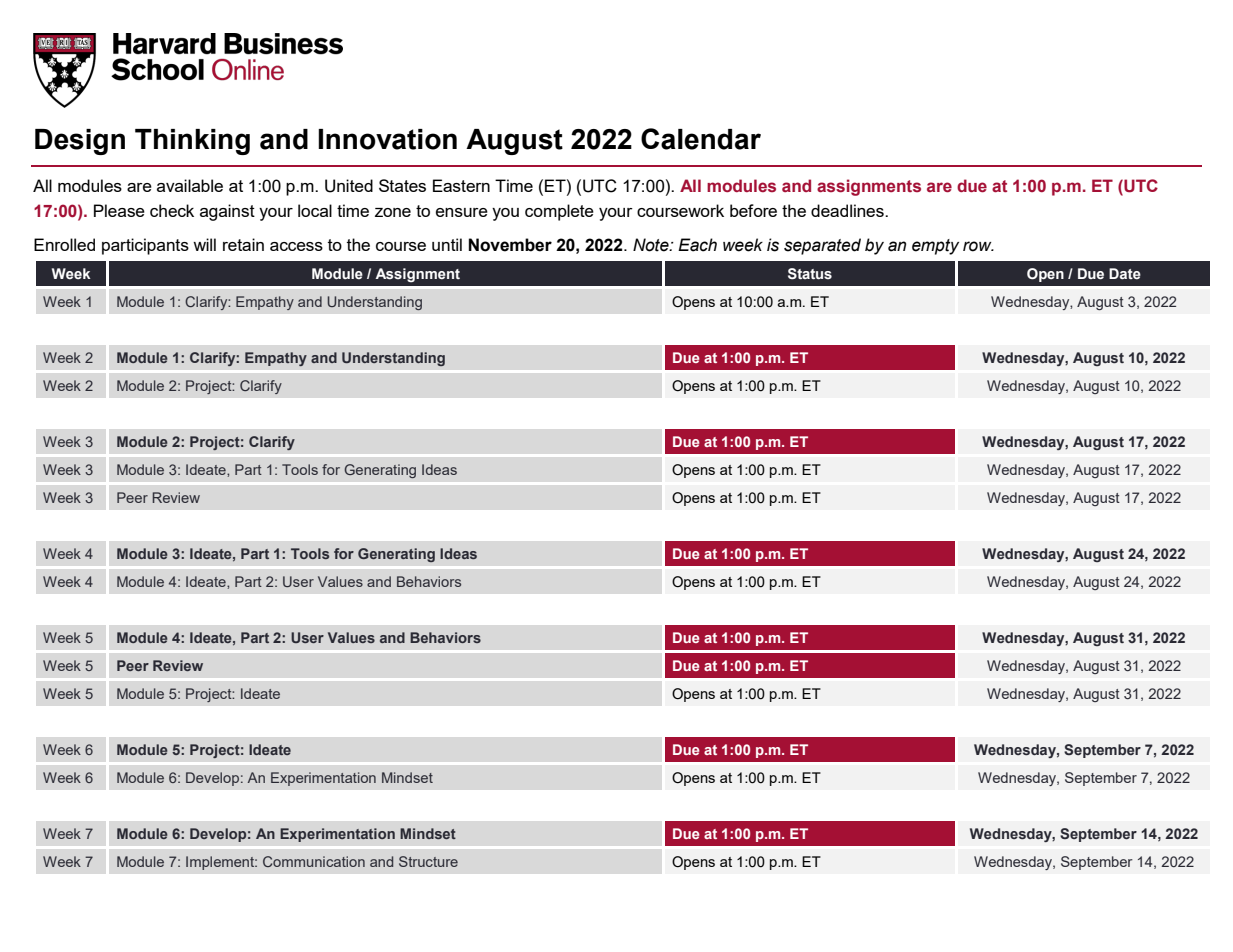  Describe the element at coordinates (935, 247) in the screenshot. I see `empty` at that location.
